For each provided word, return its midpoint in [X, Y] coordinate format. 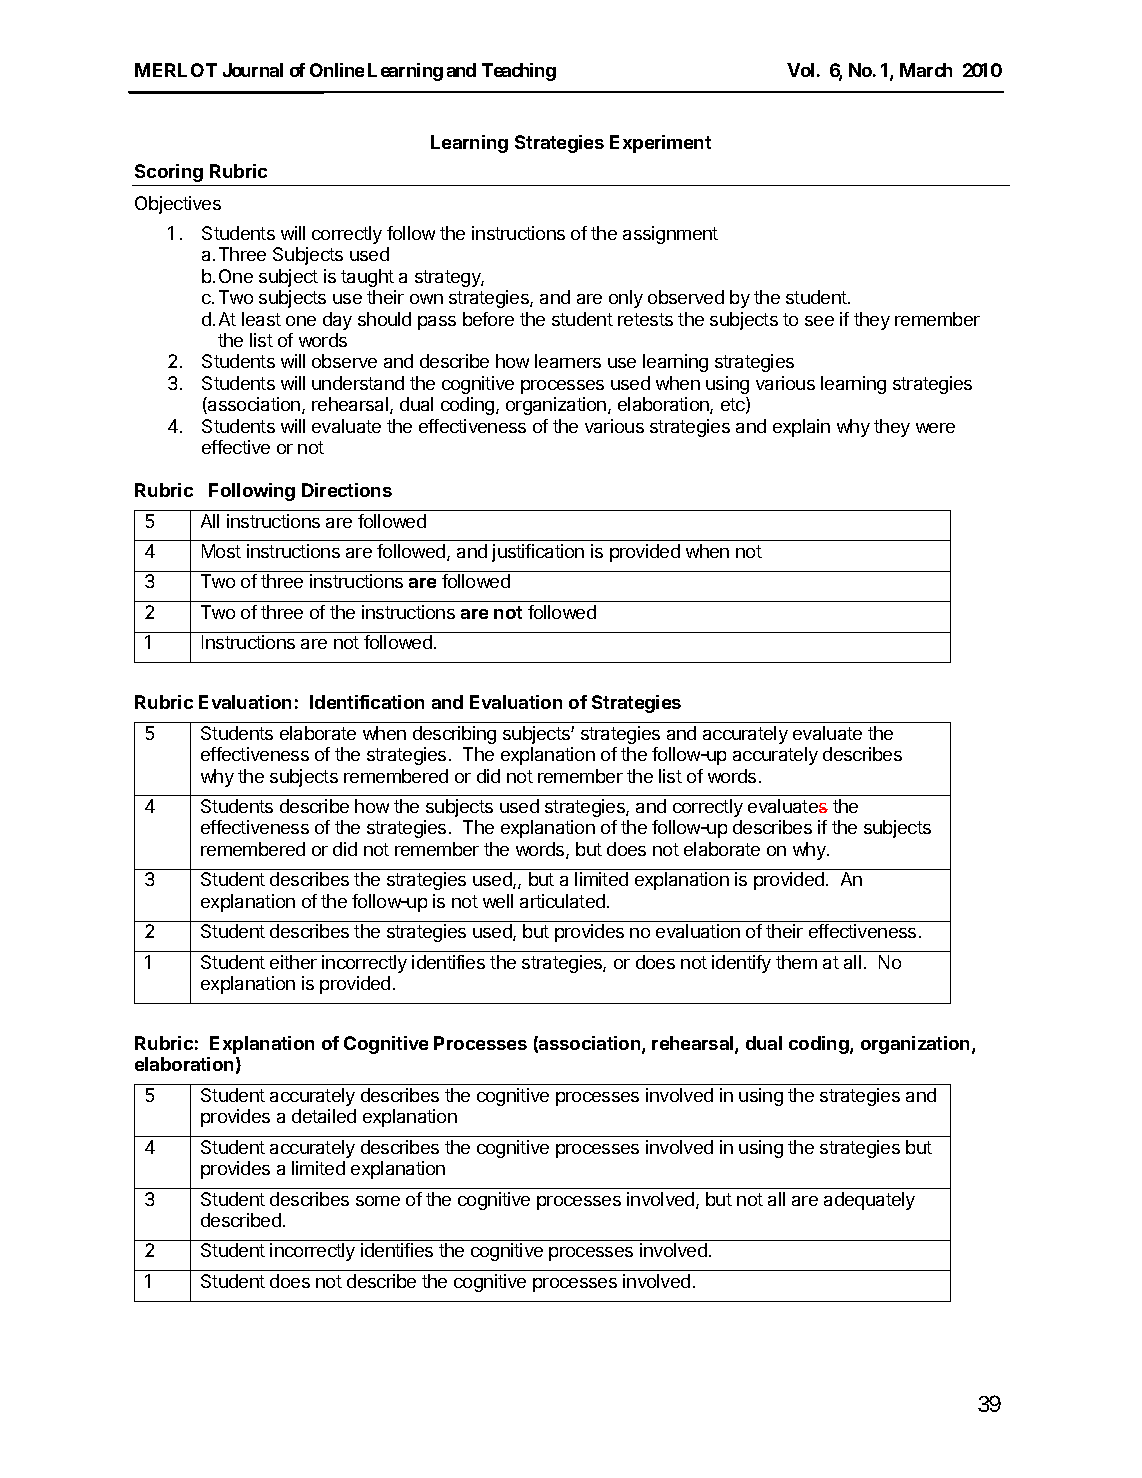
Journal [253, 70]
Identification [367, 702]
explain [801, 428]
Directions [347, 490]
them [796, 962]
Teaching [519, 72]
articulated [562, 901]
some [378, 1201]
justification [538, 553]
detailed [324, 1116]
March [926, 70]
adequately [869, 1201]
